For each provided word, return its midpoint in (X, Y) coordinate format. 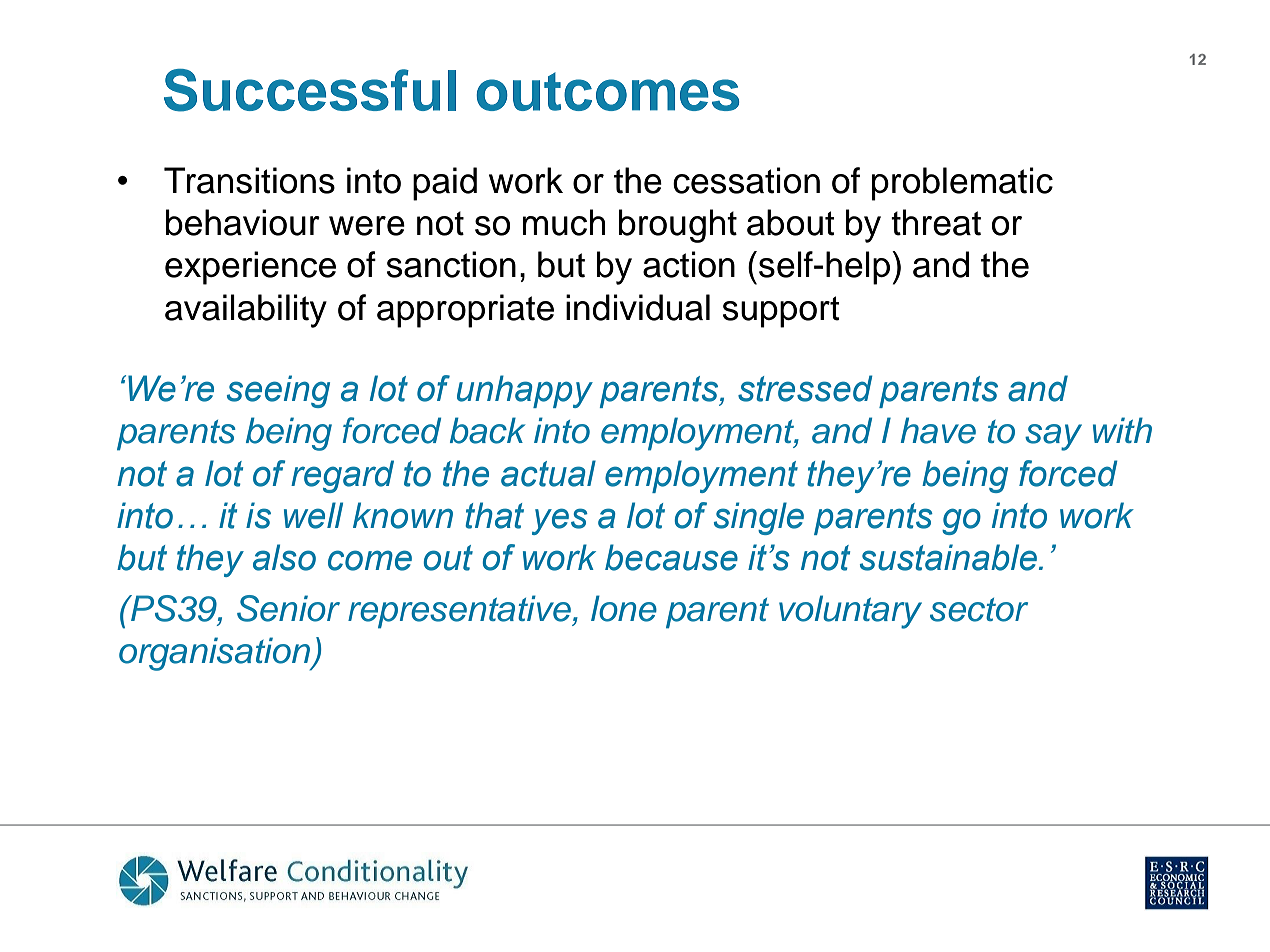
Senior (288, 608)
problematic (962, 184)
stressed (805, 388)
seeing (278, 391)
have (938, 430)
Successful (310, 90)
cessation (746, 180)
